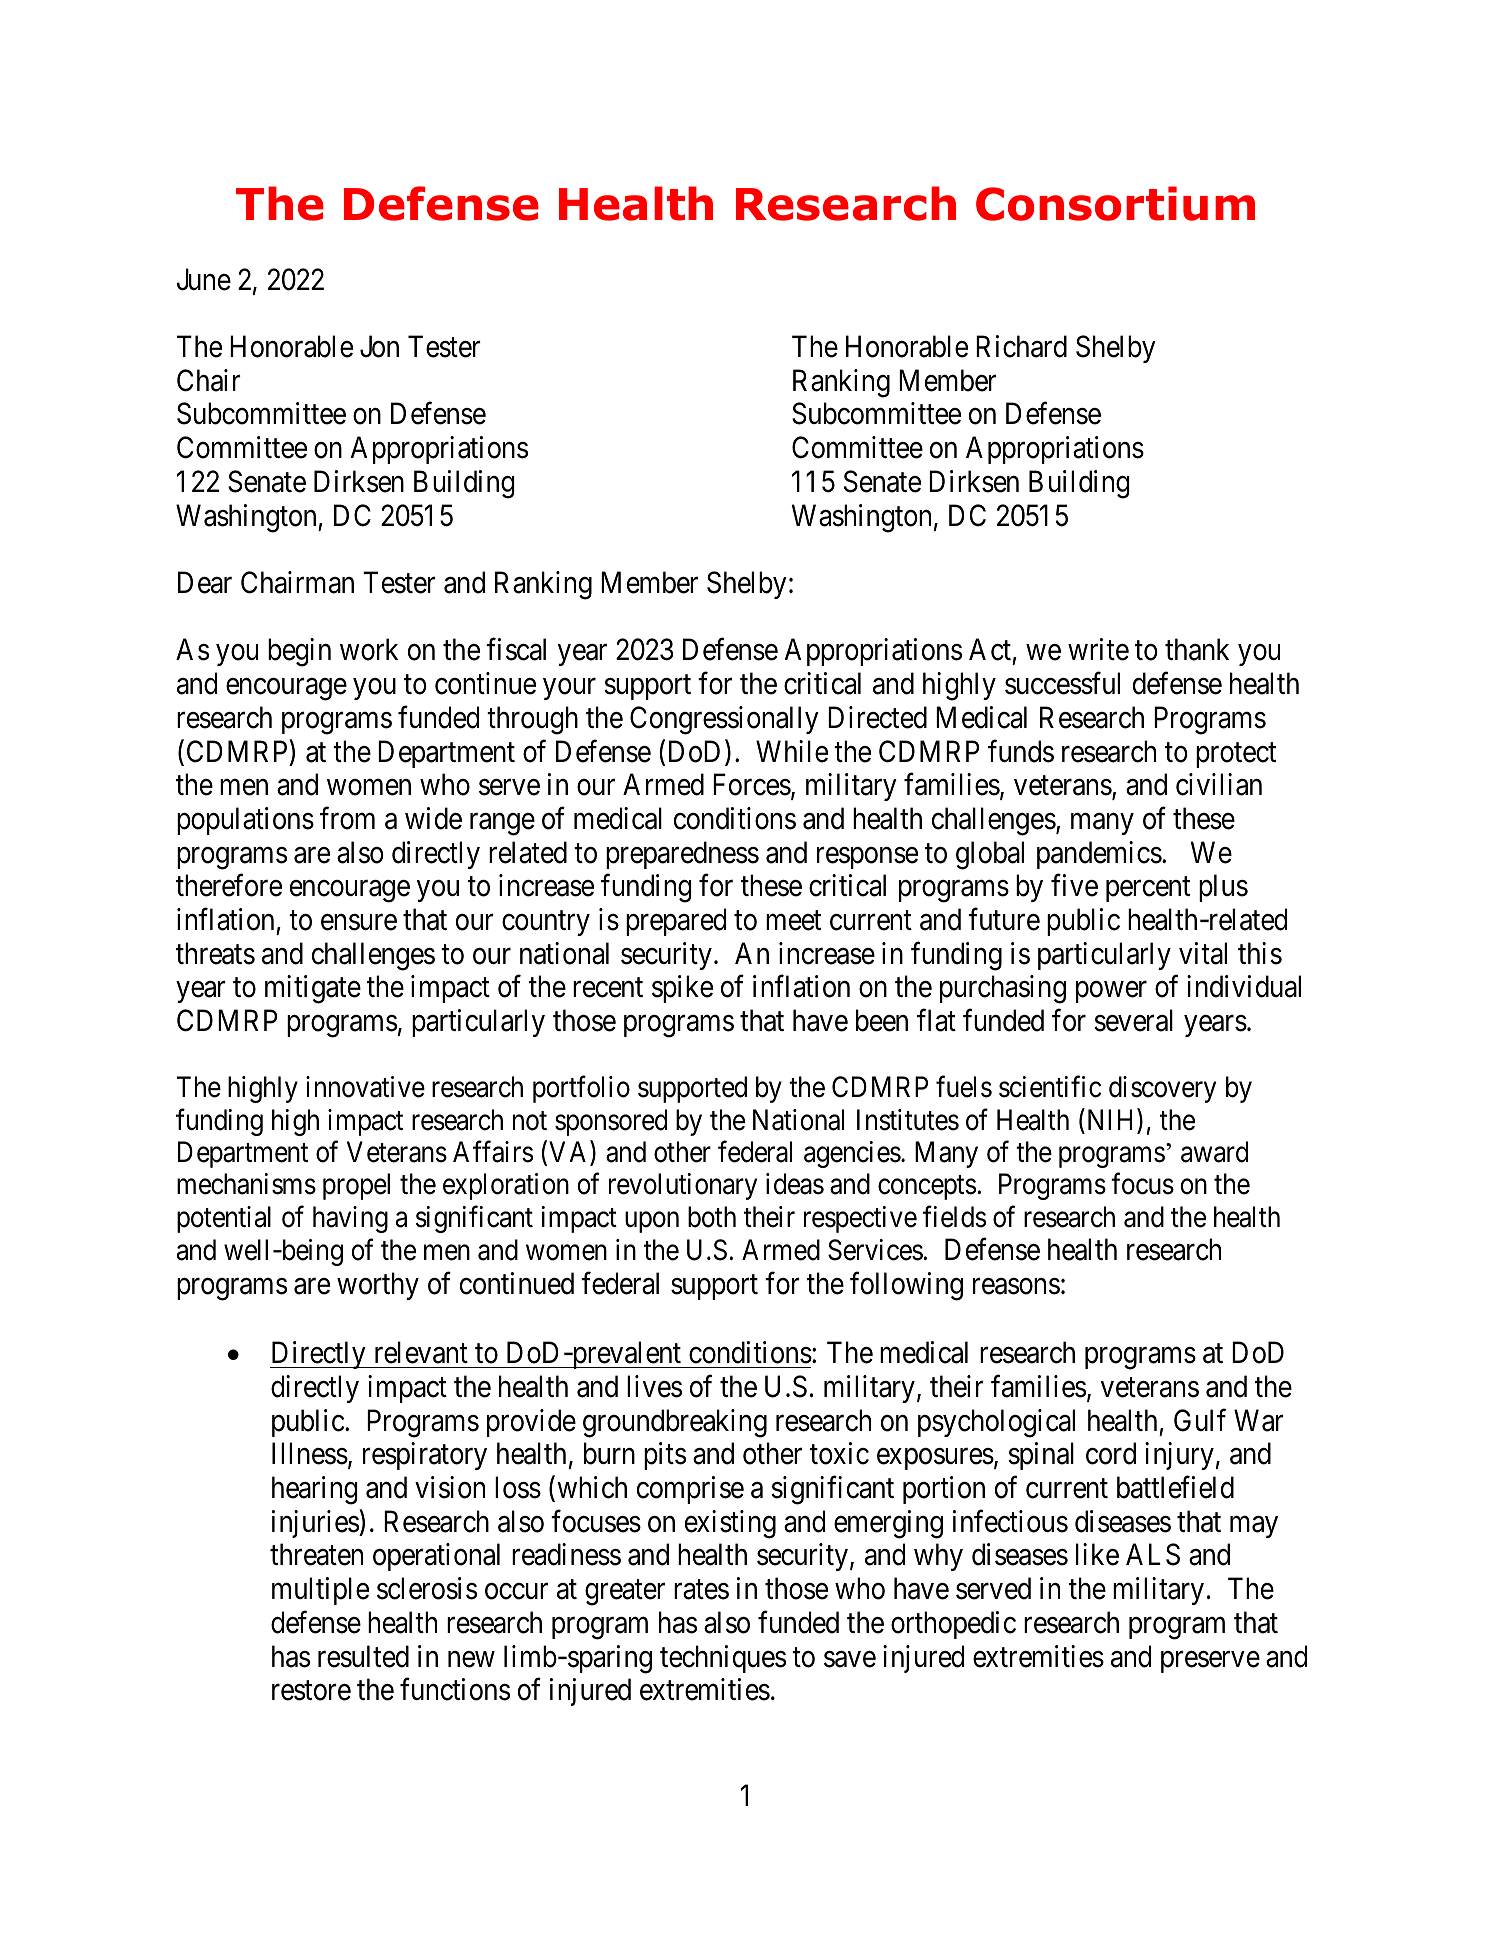 The width and height of the page is (1494, 1934). I want to click on meet, so click(793, 921).
